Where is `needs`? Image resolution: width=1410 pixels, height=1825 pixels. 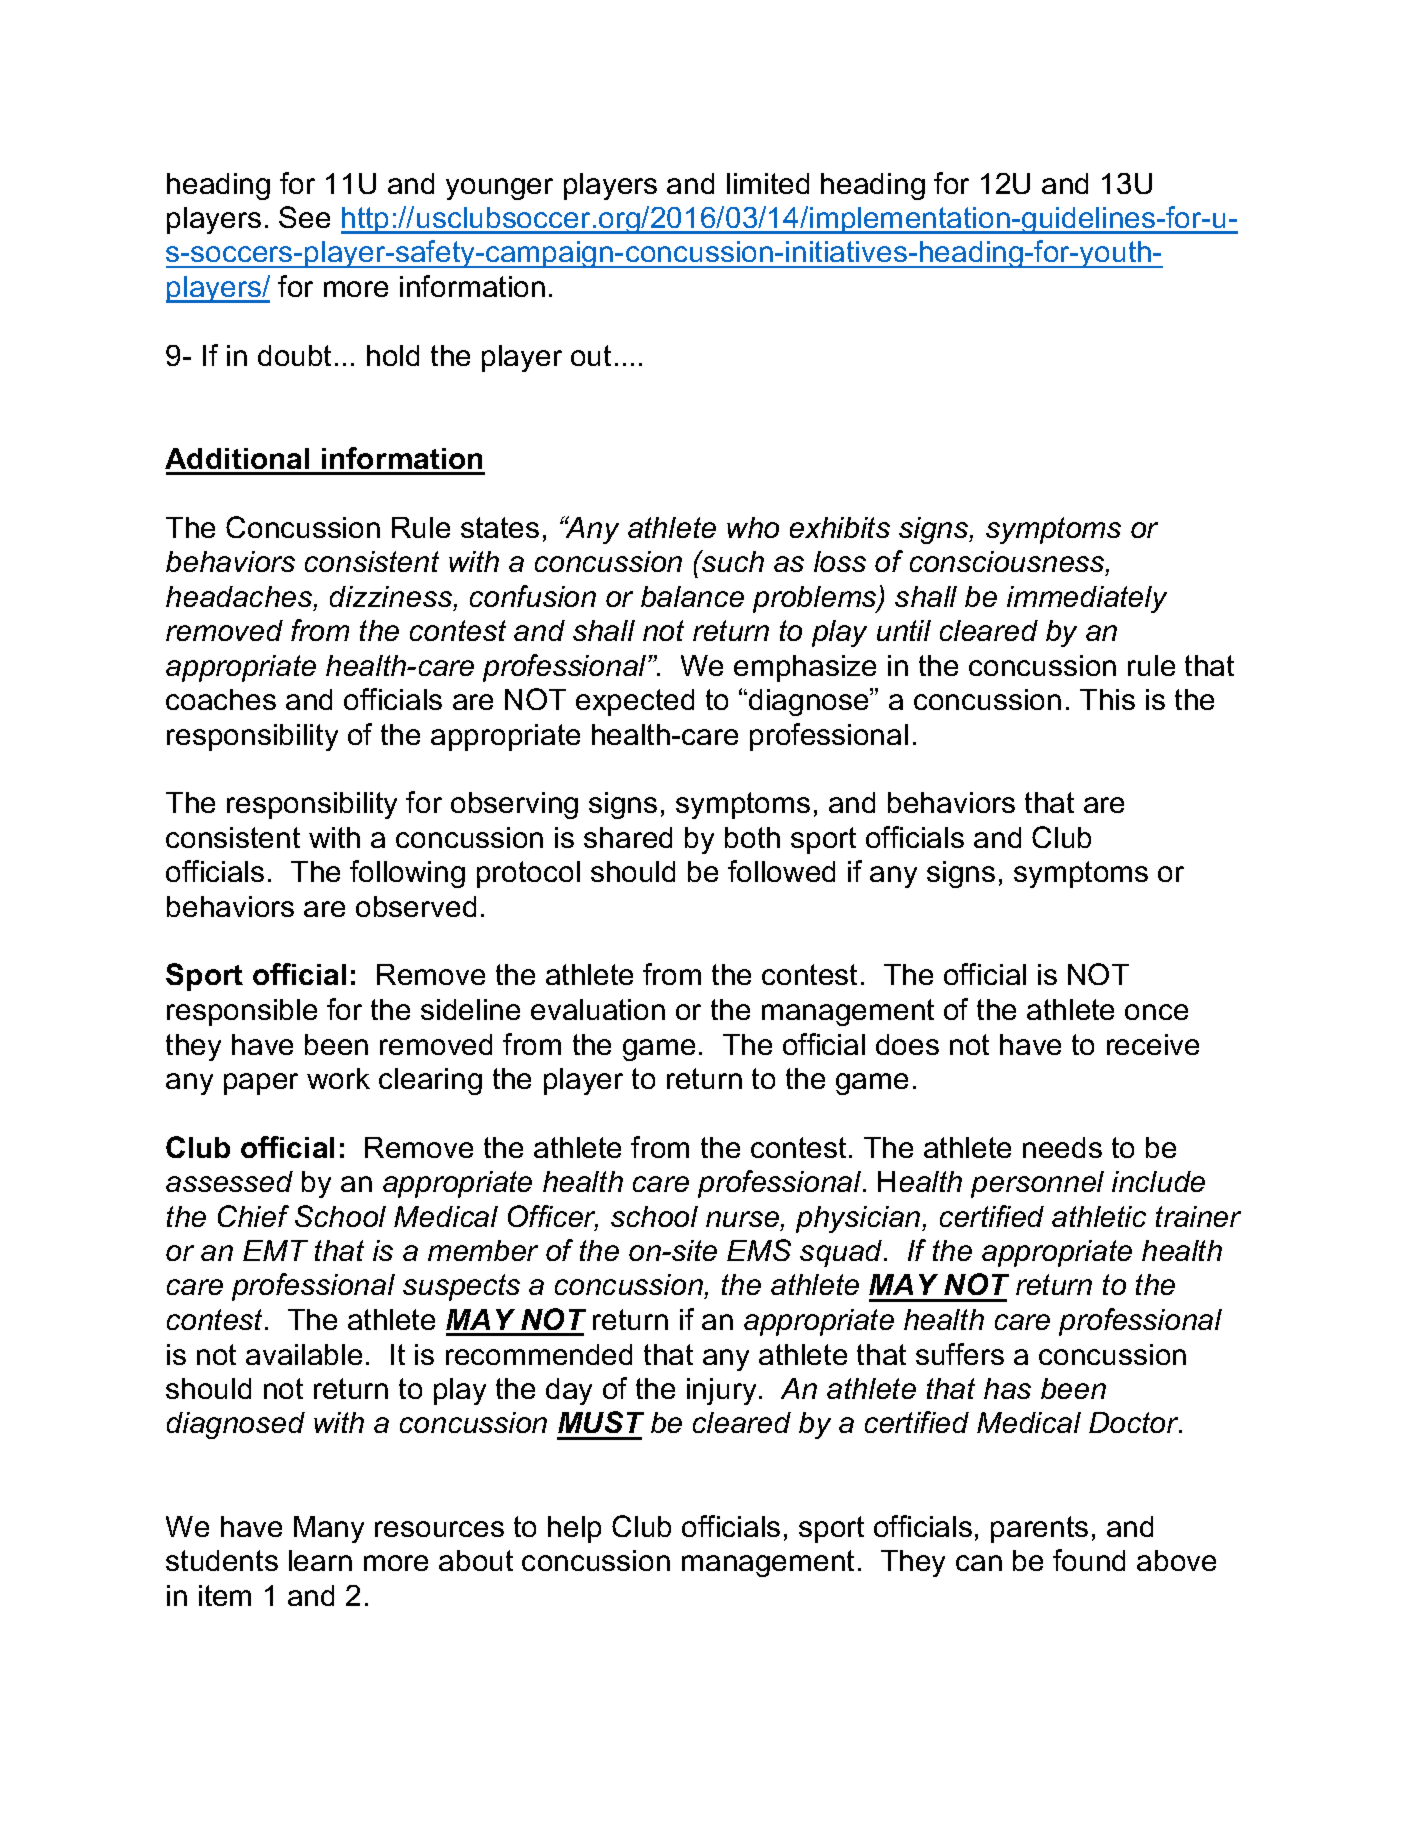
needs is located at coordinates (1062, 1147).
